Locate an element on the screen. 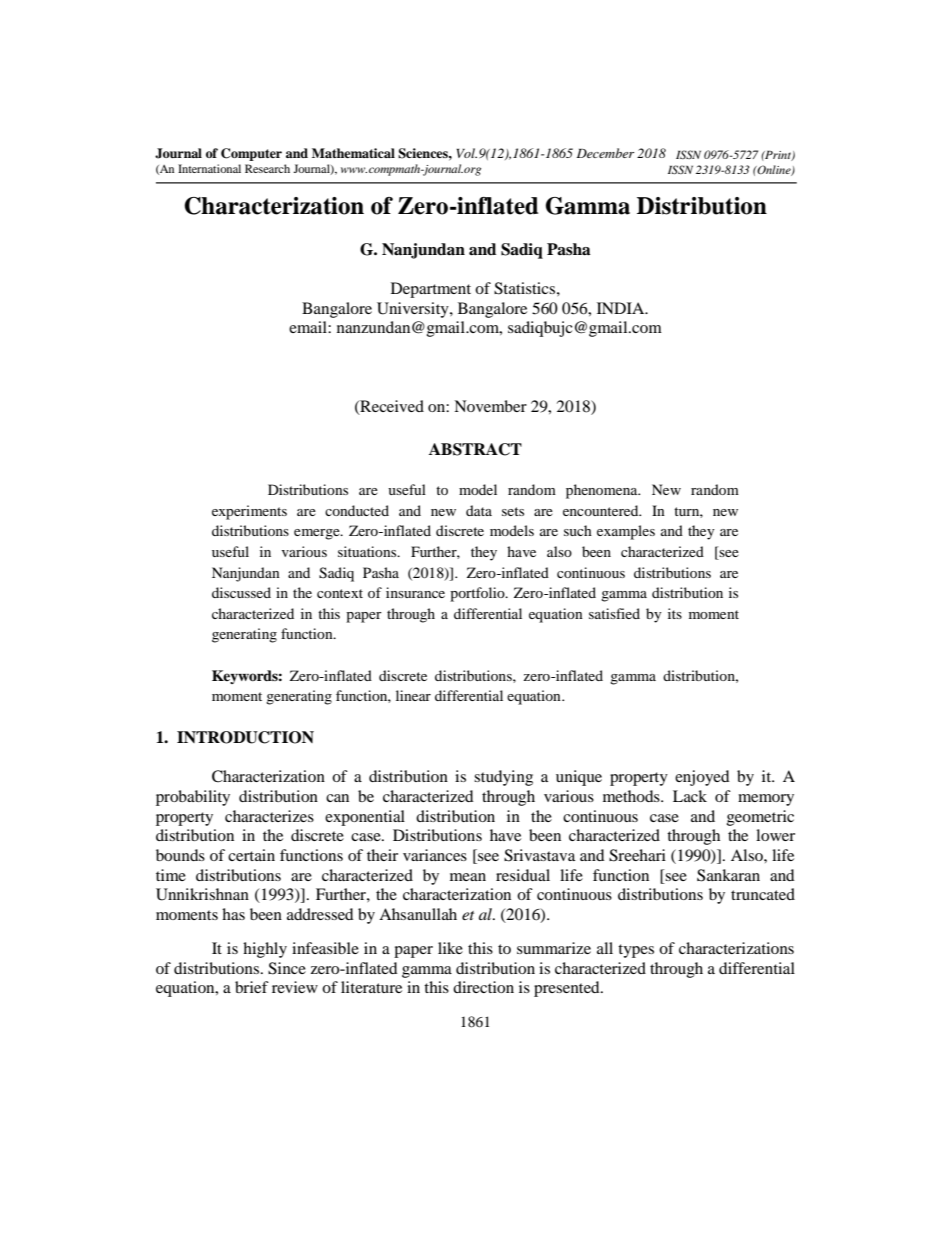 This screenshot has height=1233, width=952. highly is located at coordinates (265, 950).
